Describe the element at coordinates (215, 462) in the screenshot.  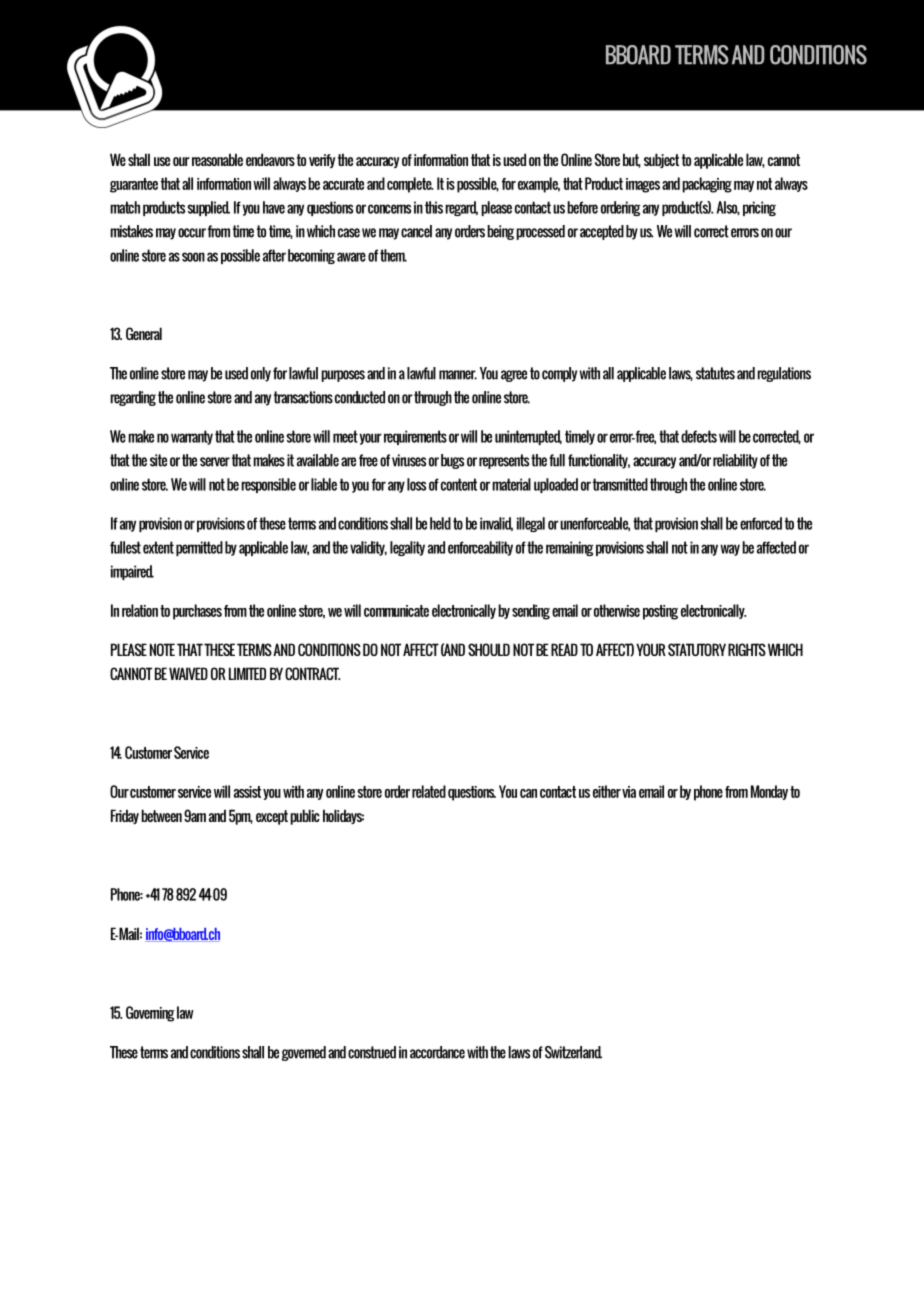
I see `server` at that location.
